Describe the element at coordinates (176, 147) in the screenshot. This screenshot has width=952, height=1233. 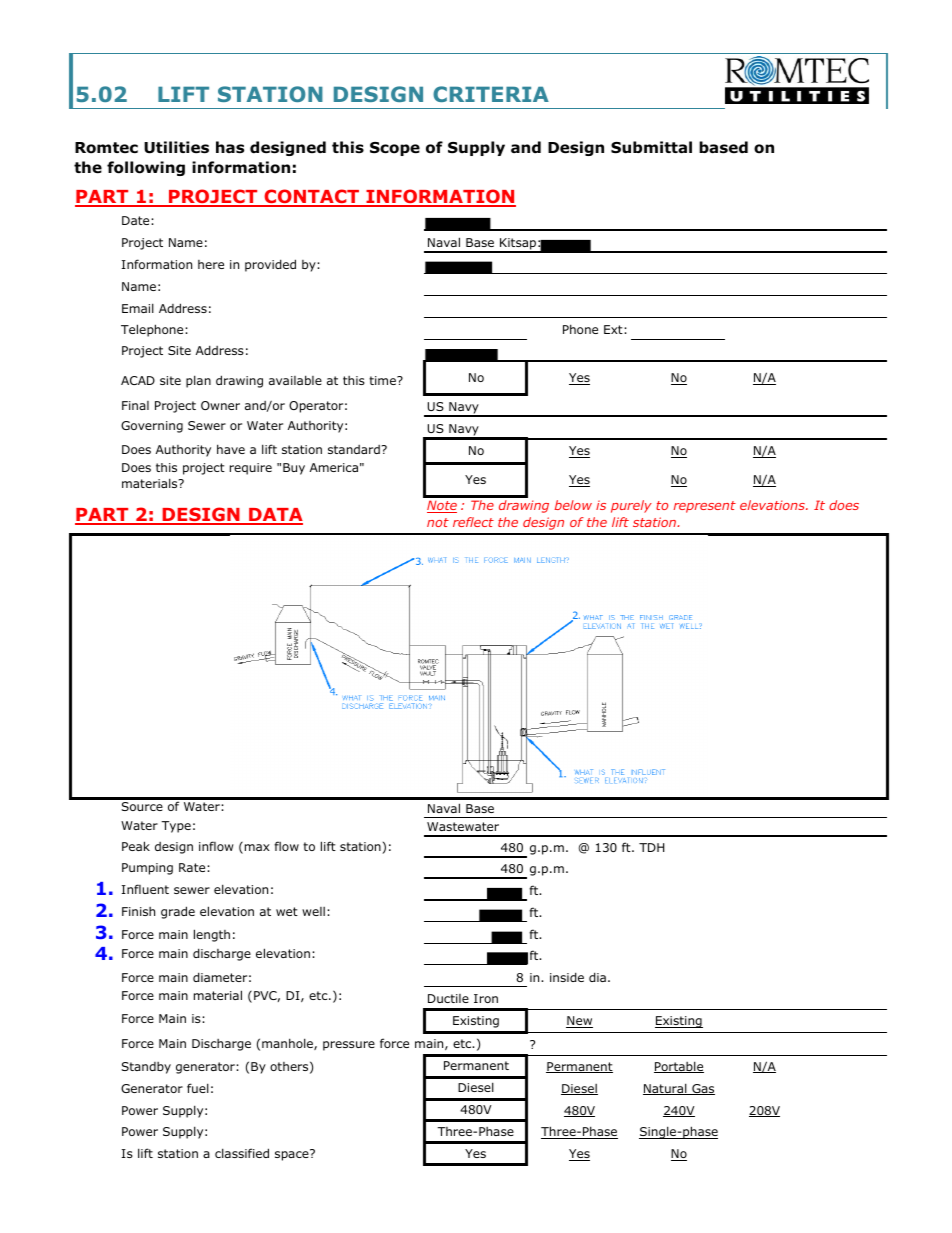
I see `Utilities` at that location.
